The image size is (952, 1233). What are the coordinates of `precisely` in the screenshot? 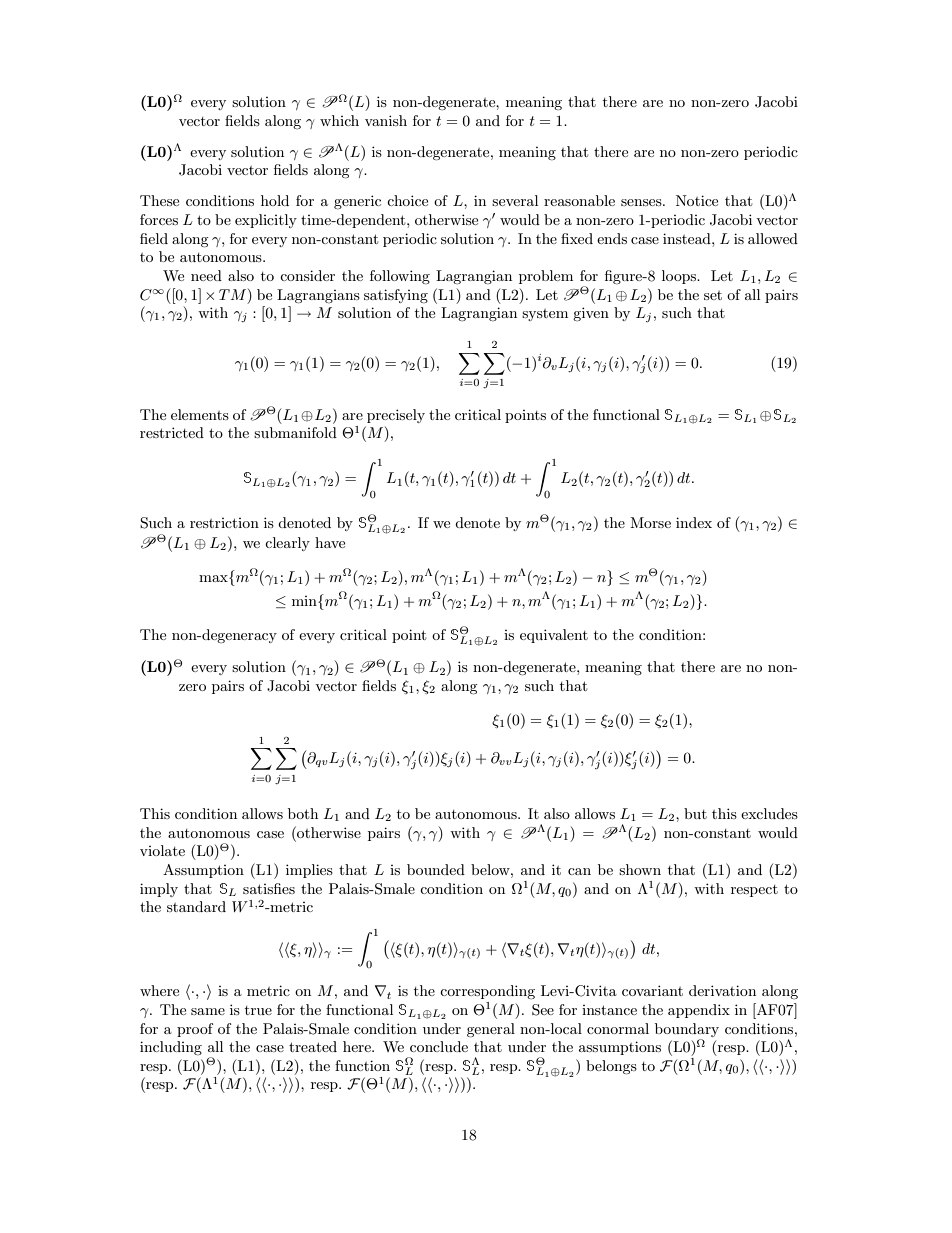 It's located at (396, 416).
